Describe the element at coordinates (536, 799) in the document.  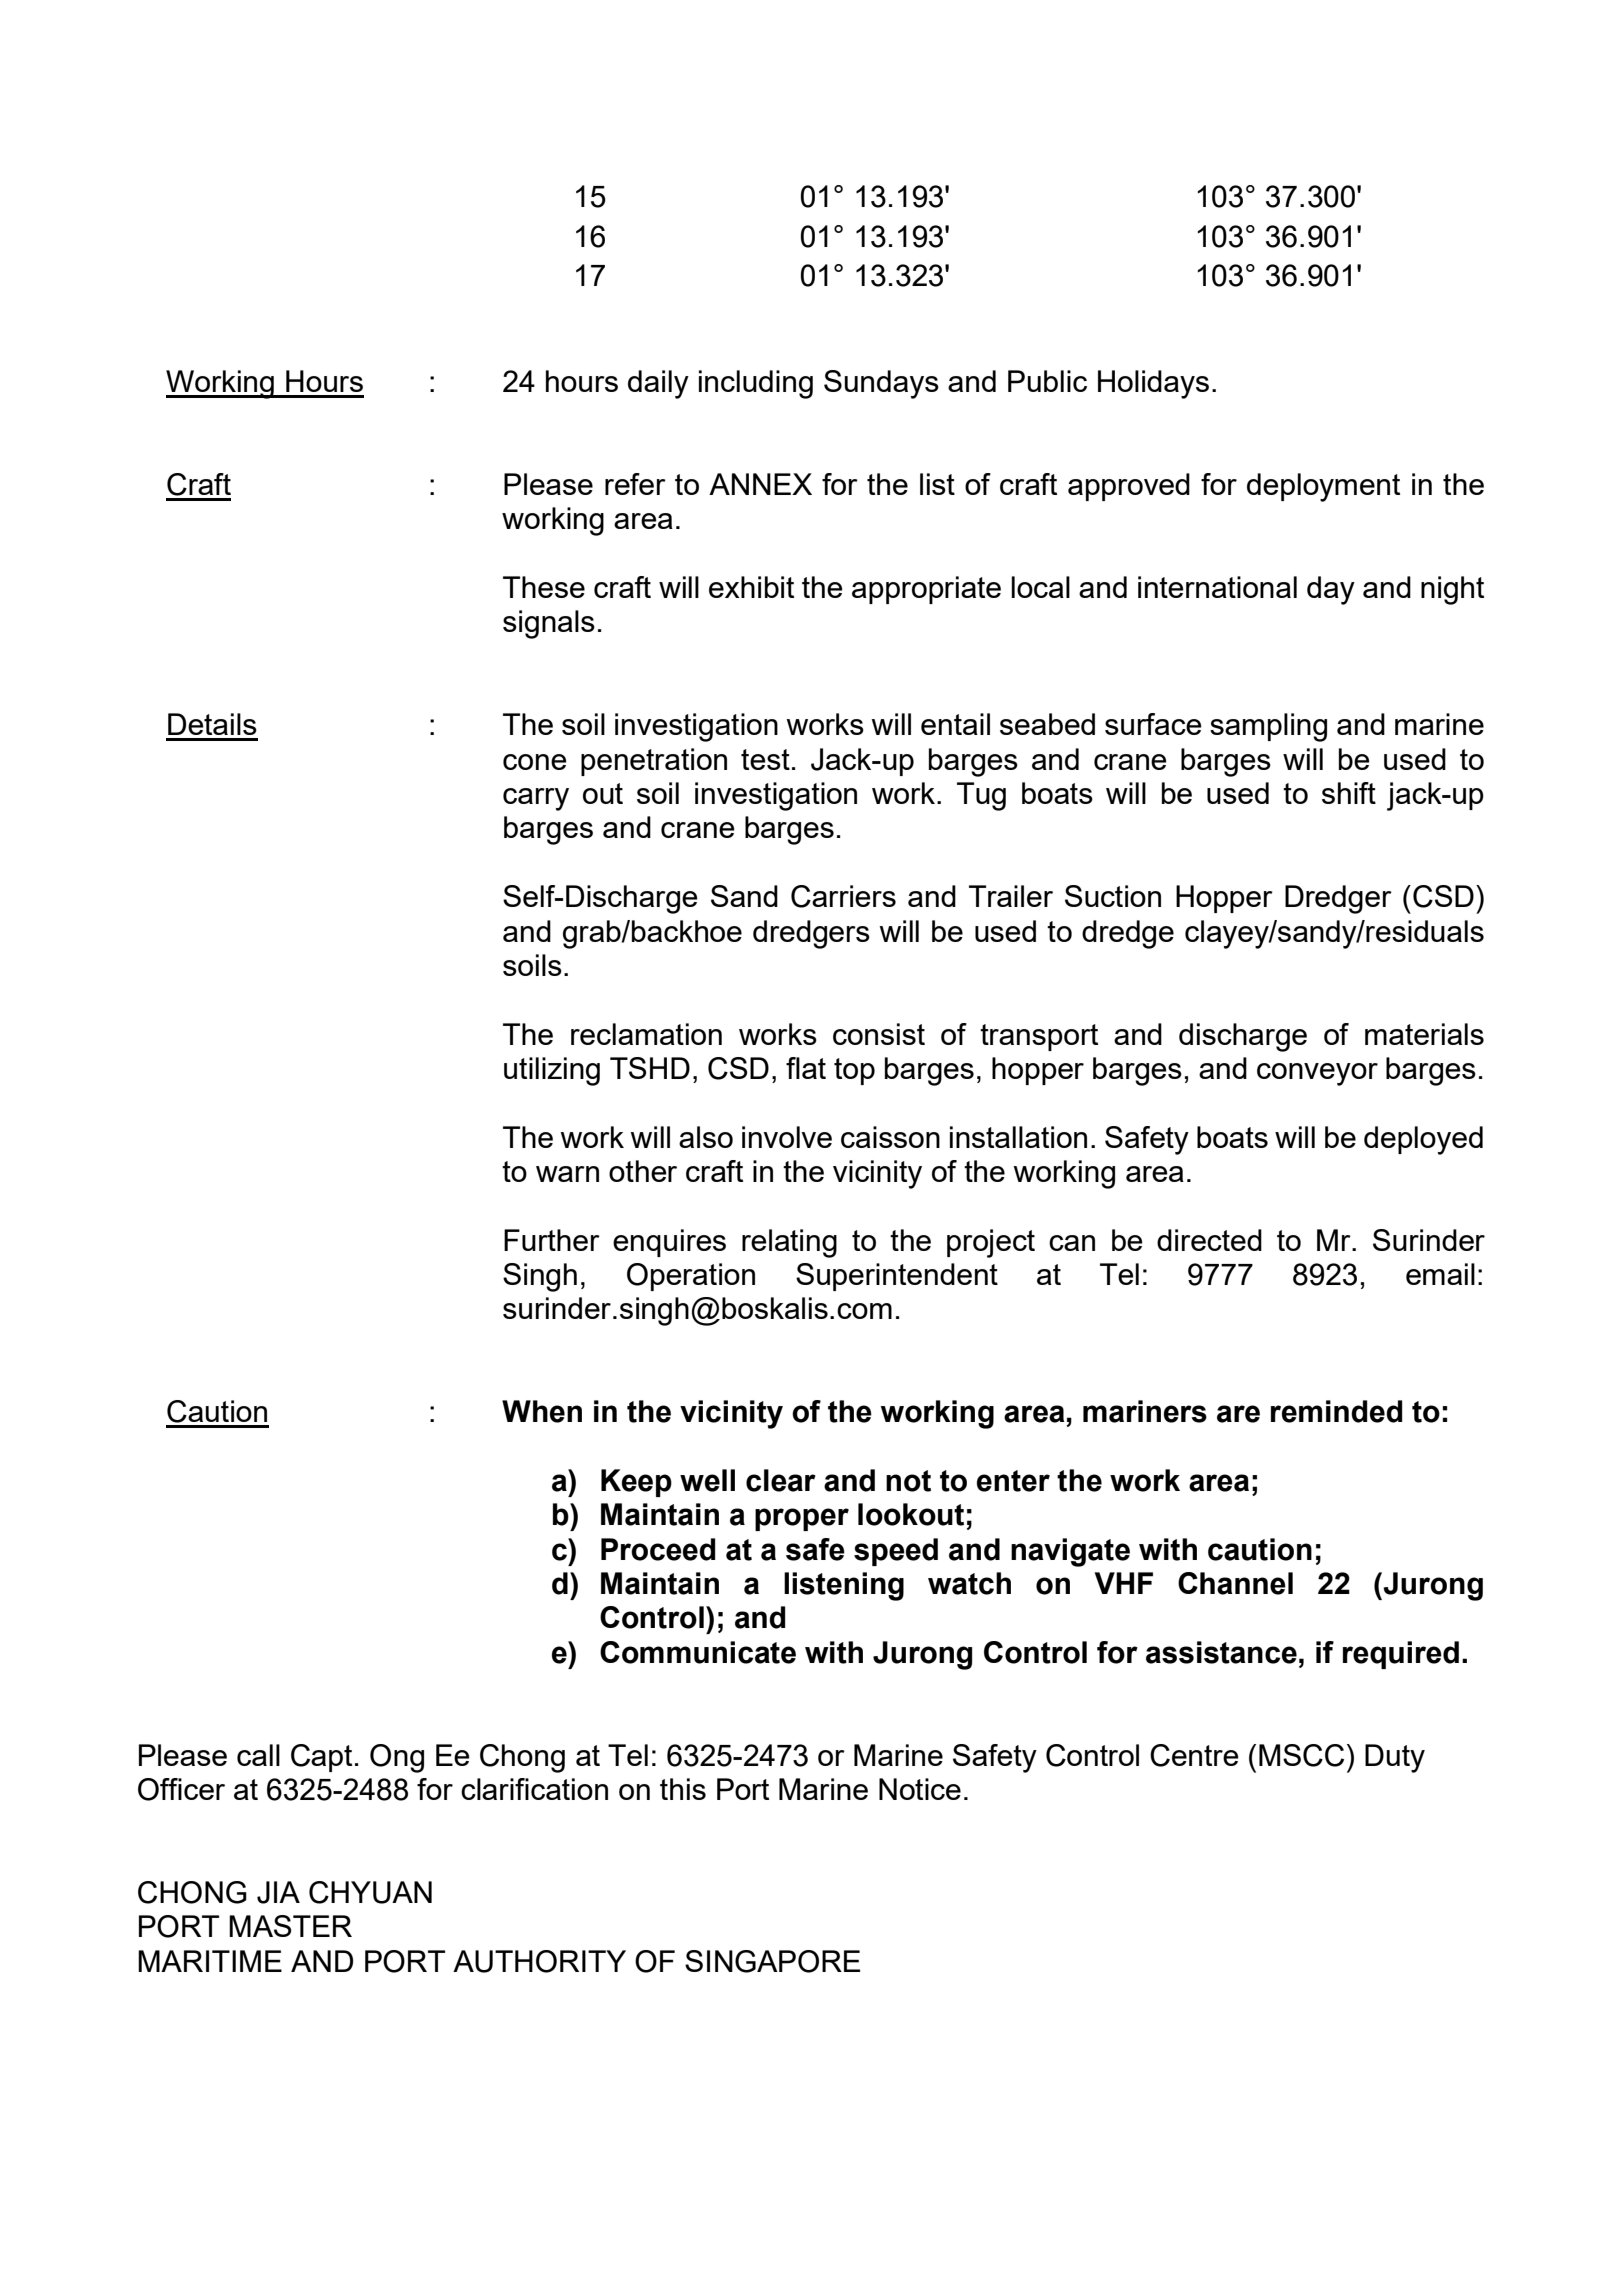
I see `carry` at that location.
